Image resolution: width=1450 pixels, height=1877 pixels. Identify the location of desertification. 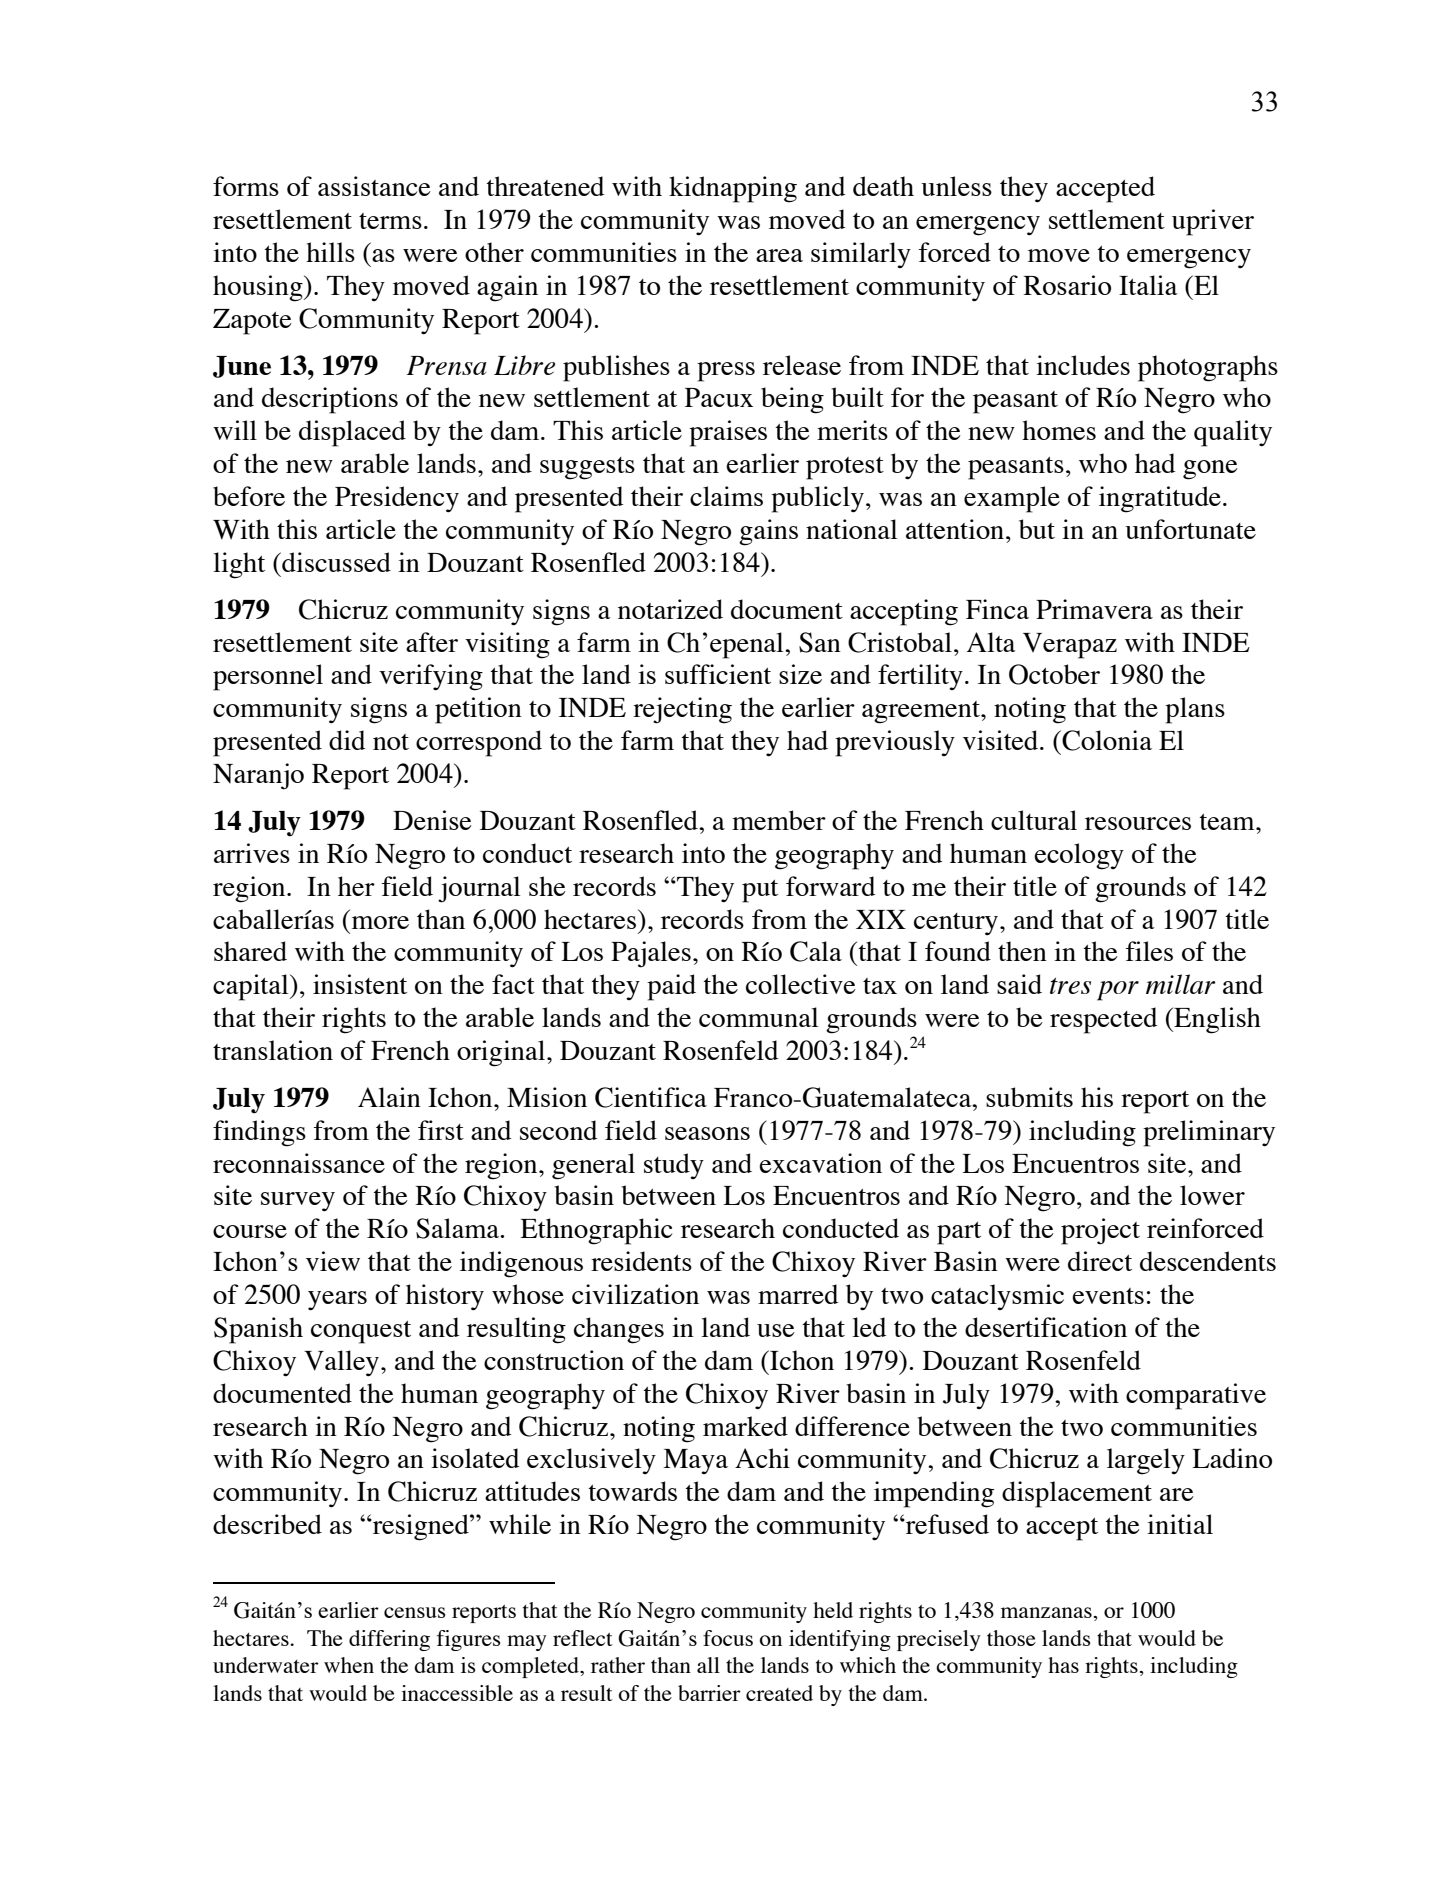
(1046, 1327).
